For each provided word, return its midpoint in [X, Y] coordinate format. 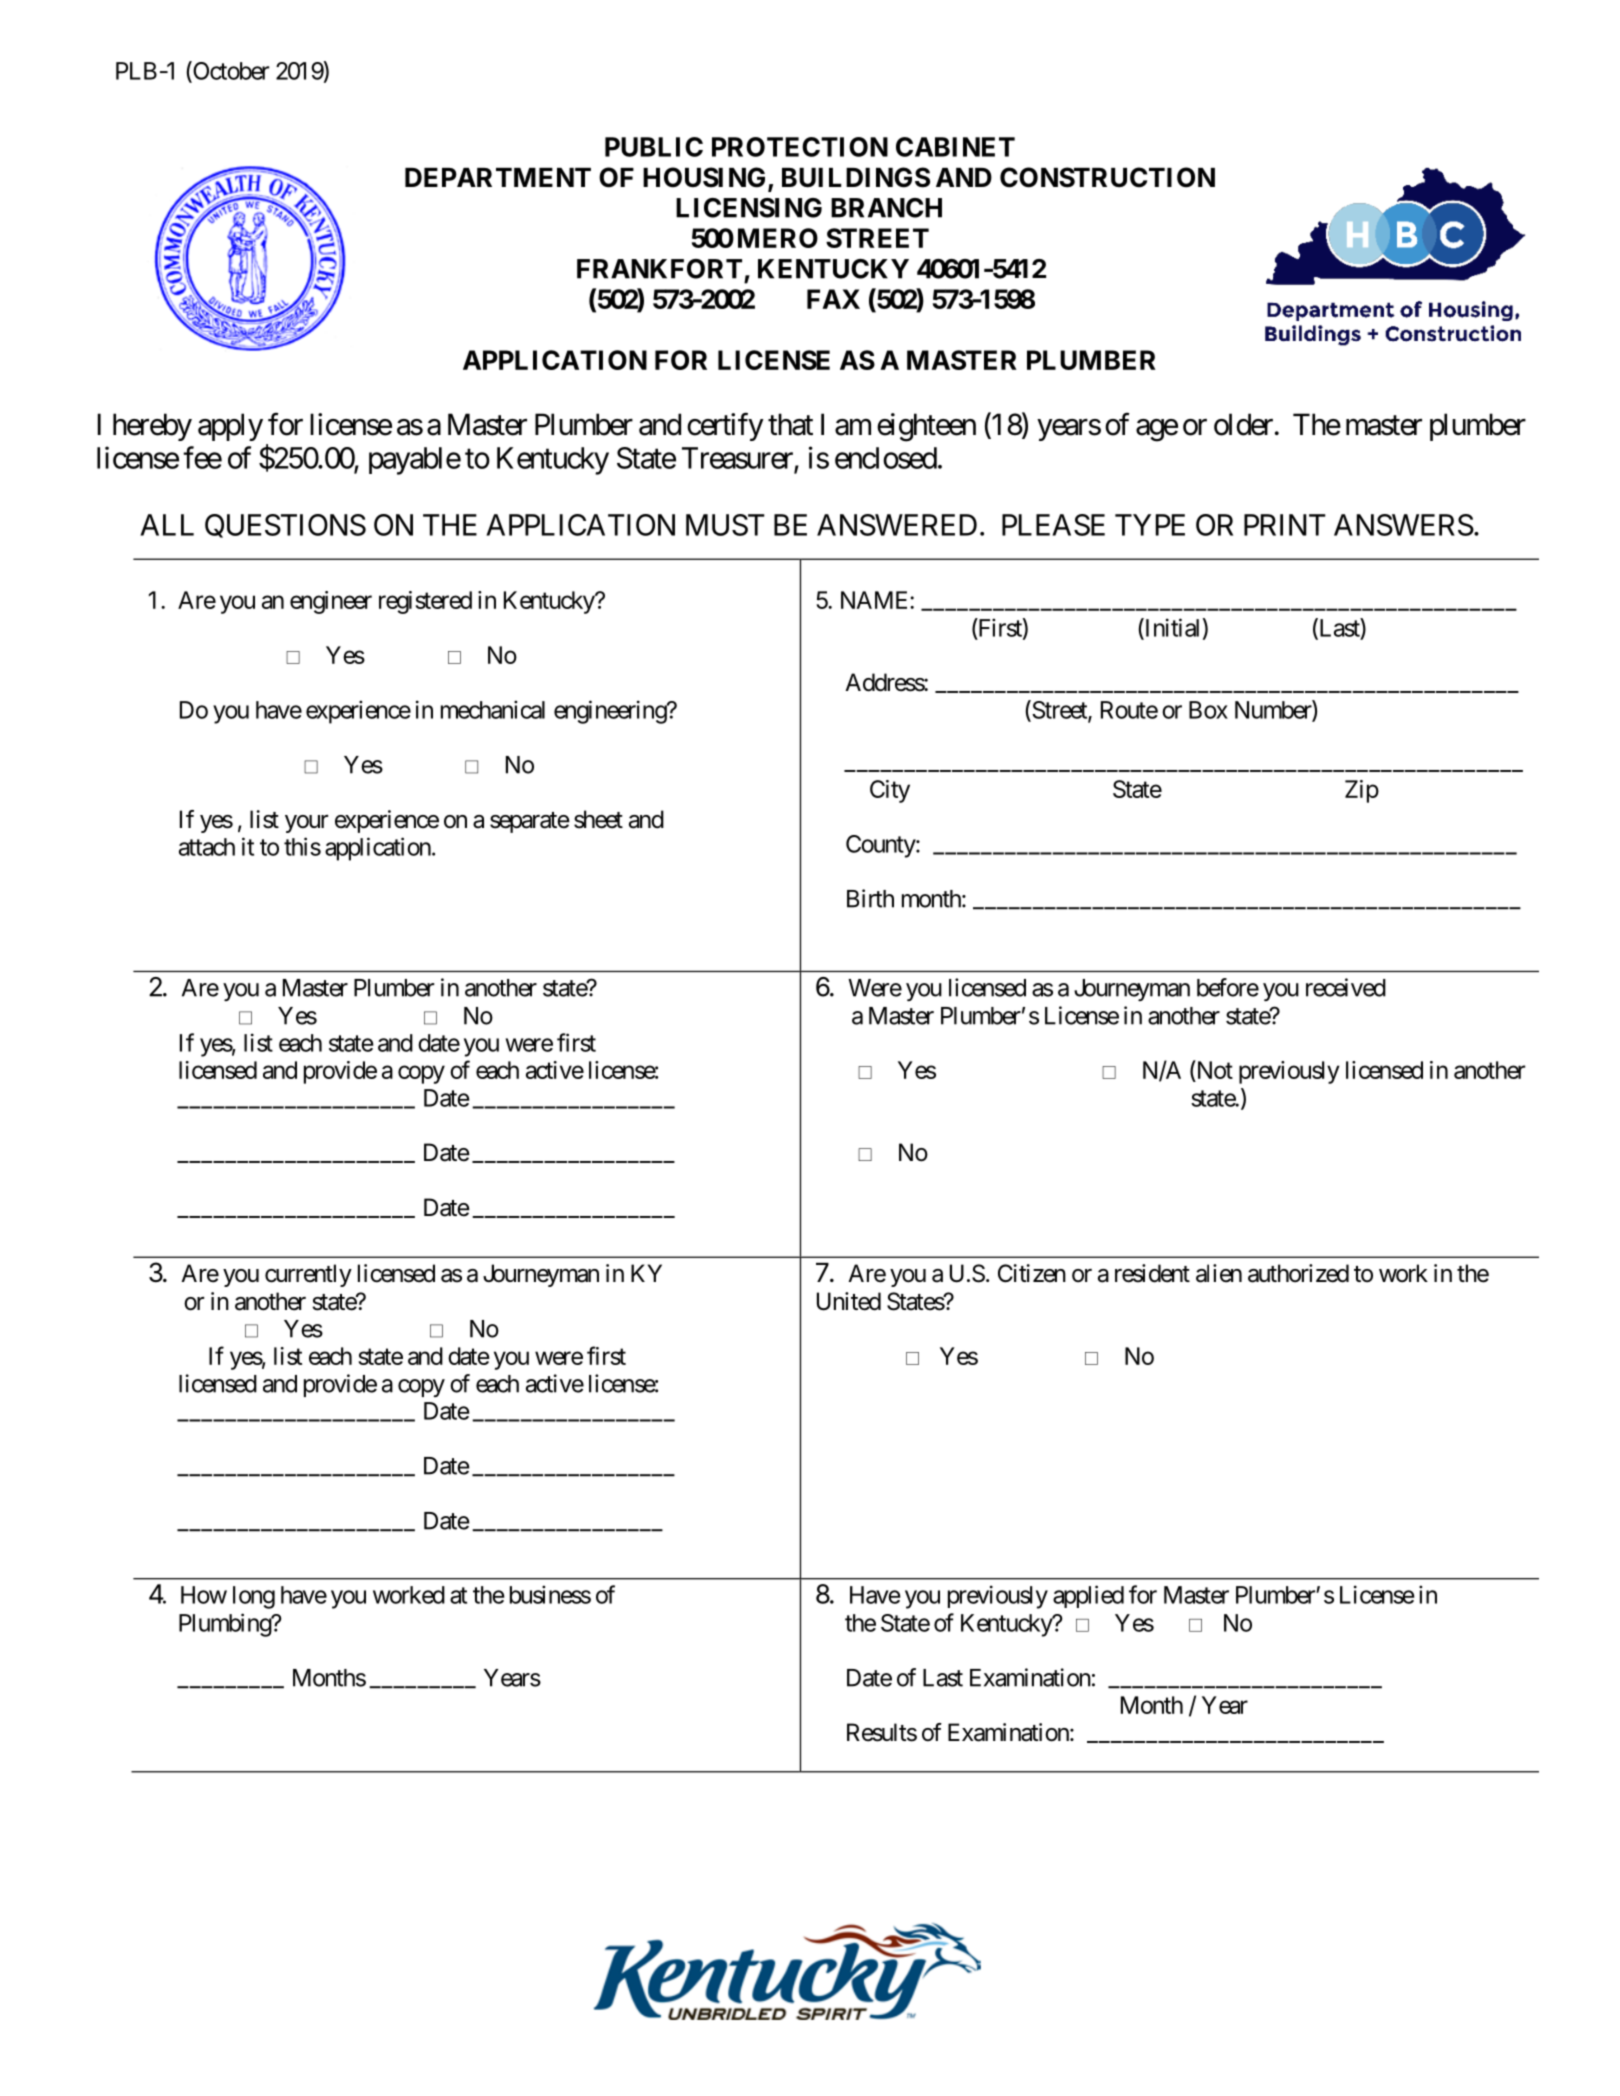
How [204, 1595]
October [230, 71]
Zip [1362, 791]
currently [308, 1275]
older [1243, 424]
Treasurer [737, 458]
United [849, 1301]
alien [1219, 1273]
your [306, 824]
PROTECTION [800, 147]
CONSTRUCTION [1107, 177]
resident [1152, 1273]
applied [1088, 1596]
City [890, 791]
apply [230, 427]
